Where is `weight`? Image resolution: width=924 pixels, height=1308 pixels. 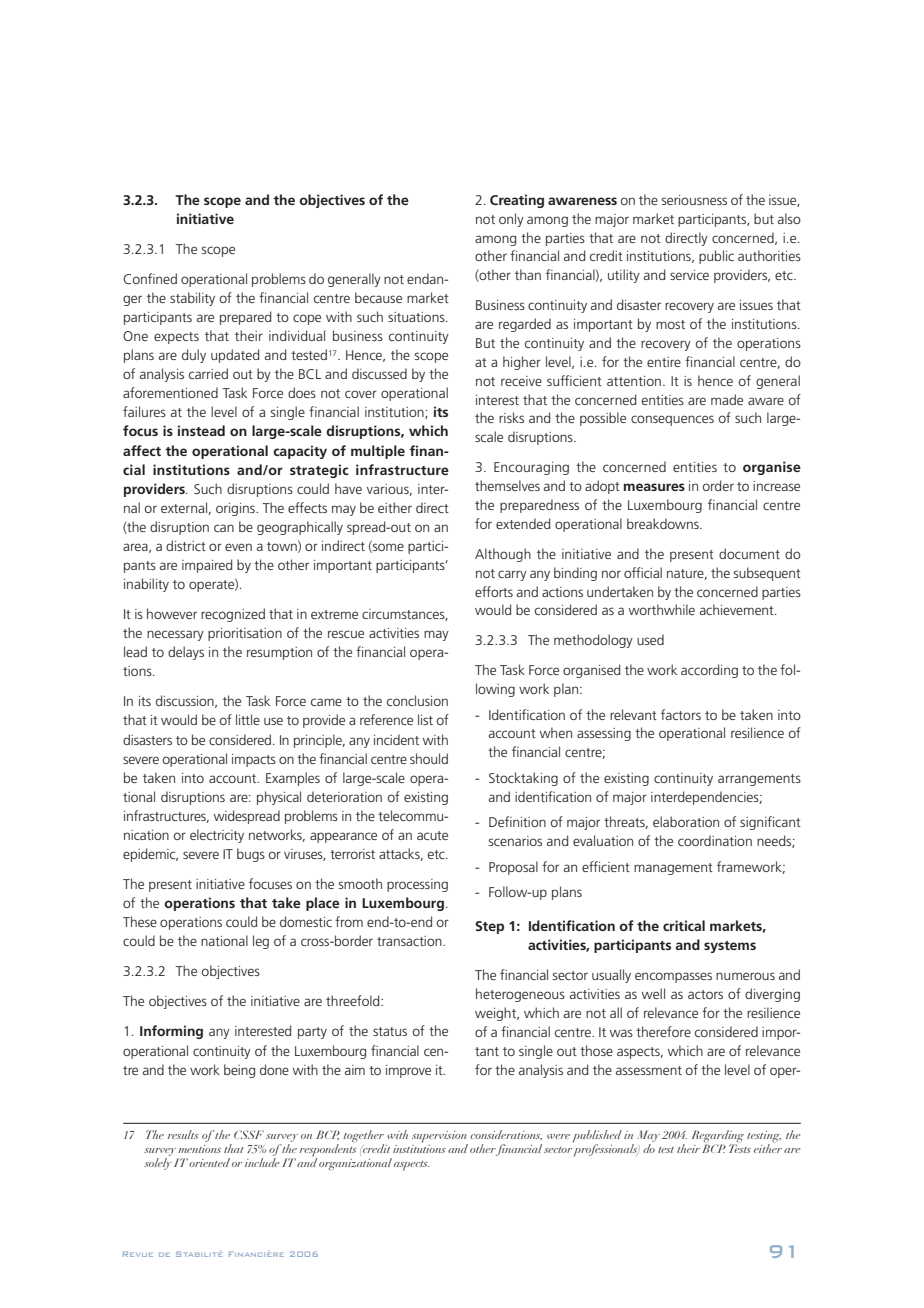
weight is located at coordinates (497, 1014).
